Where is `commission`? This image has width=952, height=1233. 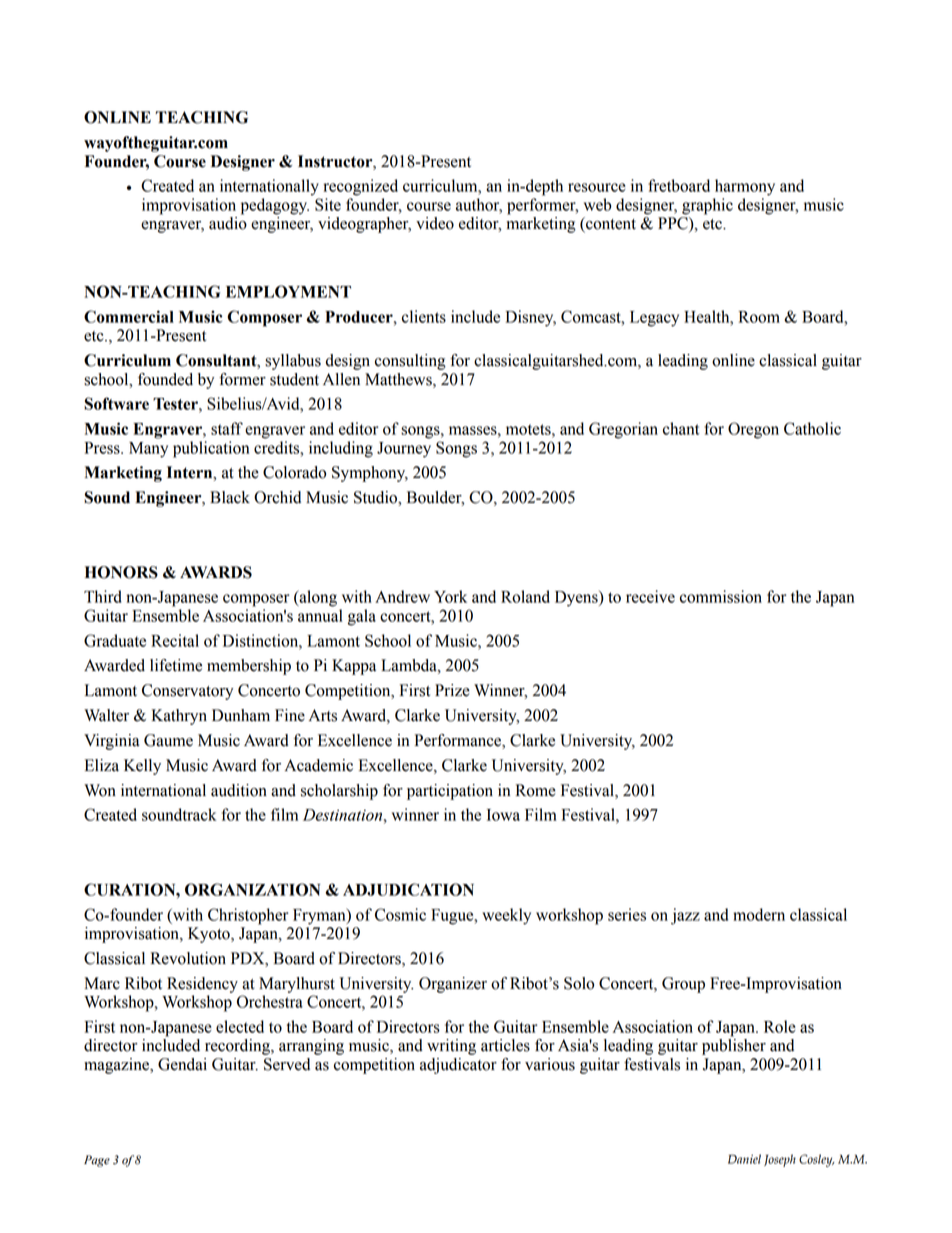
commission is located at coordinates (721, 596).
